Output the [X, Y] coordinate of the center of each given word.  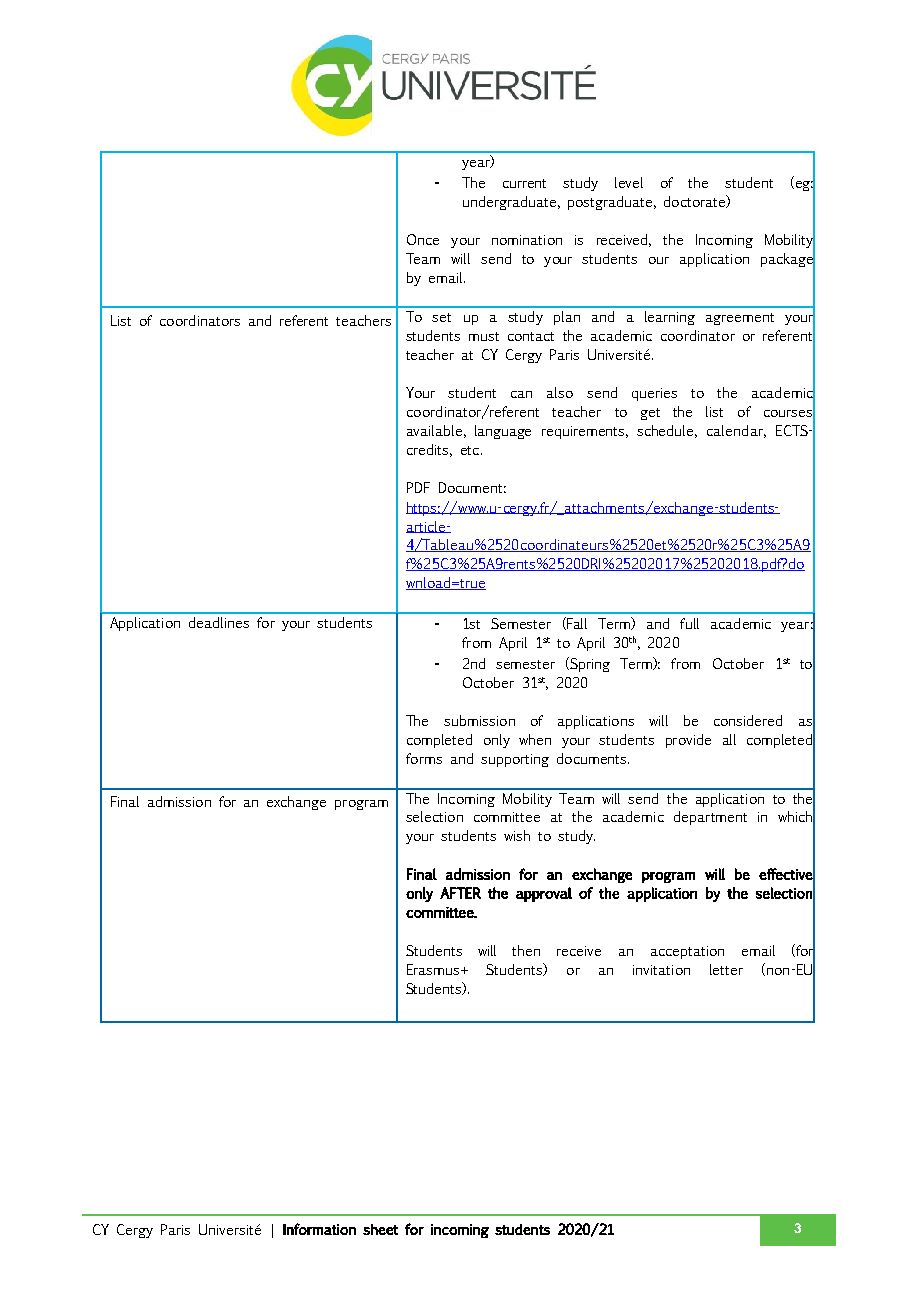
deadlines [219, 622]
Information [319, 1229]
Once [423, 239]
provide [688, 741]
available [434, 430]
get [650, 414]
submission [479, 720]
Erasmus [434, 969]
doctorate [696, 201]
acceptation [687, 952]
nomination [527, 240]
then [526, 950]
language [503, 432]
